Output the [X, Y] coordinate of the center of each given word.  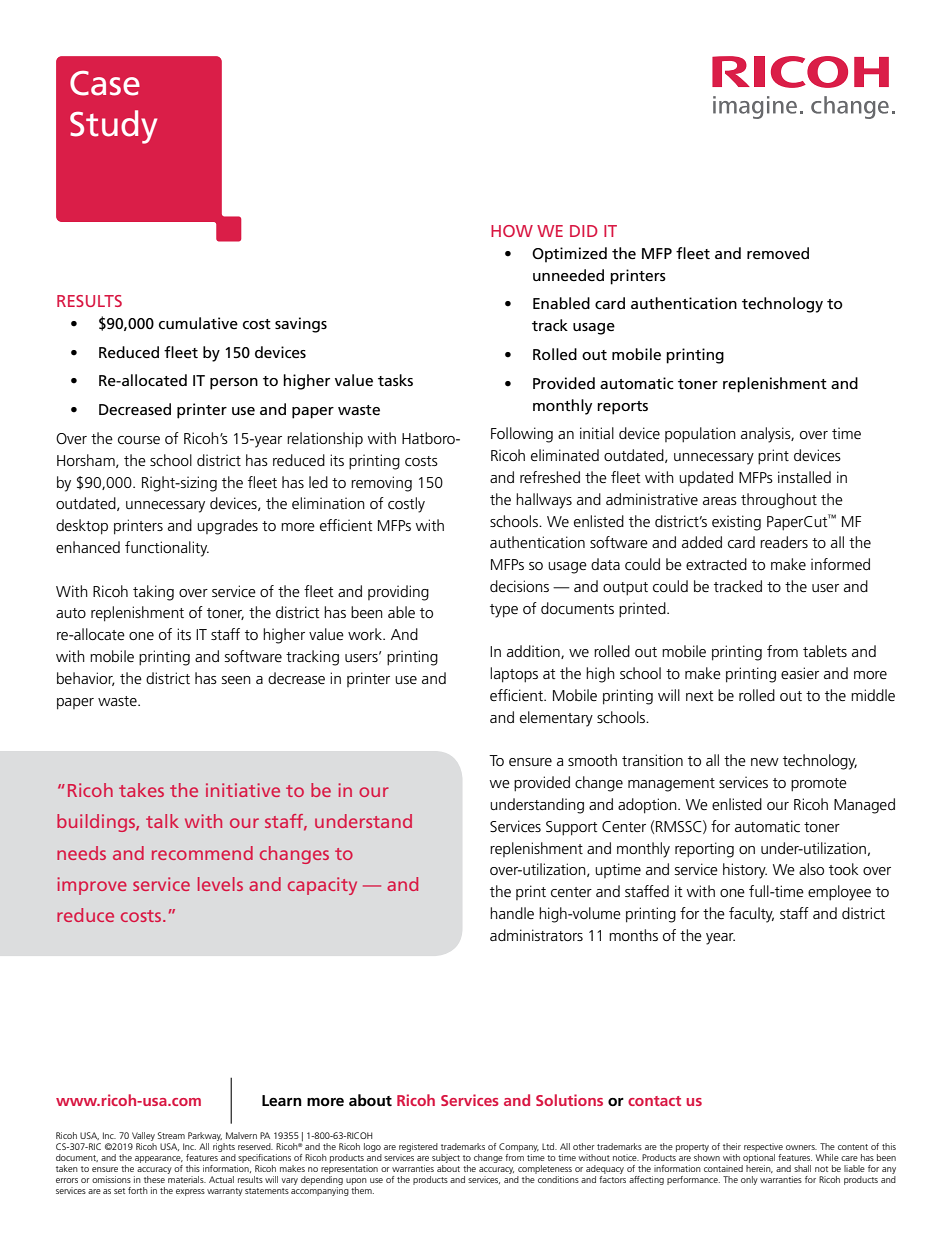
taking [153, 593]
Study [113, 127]
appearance [159, 1159]
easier [800, 673]
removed [778, 253]
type [504, 611]
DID [584, 231]
